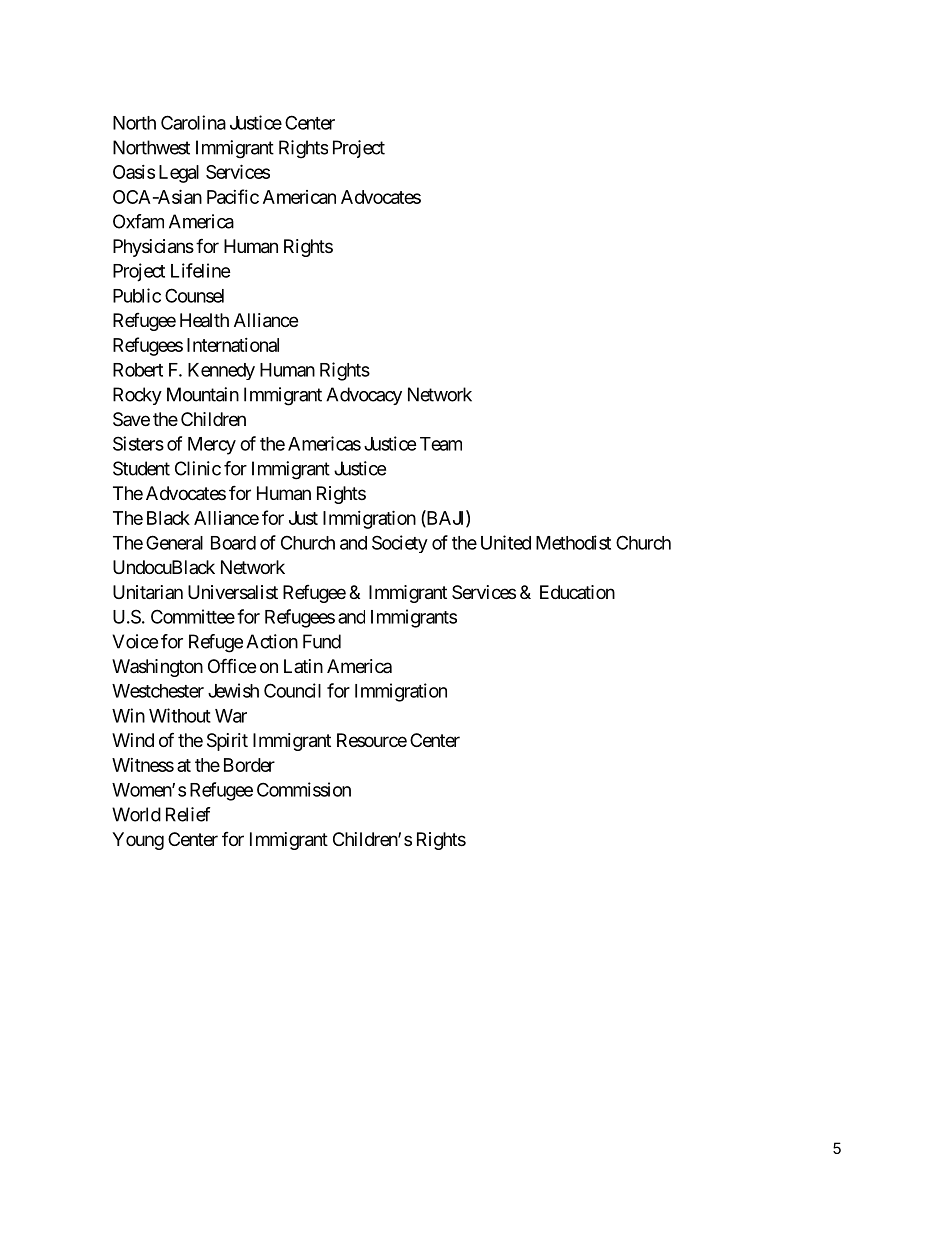 The width and height of the screenshot is (952, 1233). What do you see at coordinates (233, 345) in the screenshot?
I see `International` at bounding box center [233, 345].
